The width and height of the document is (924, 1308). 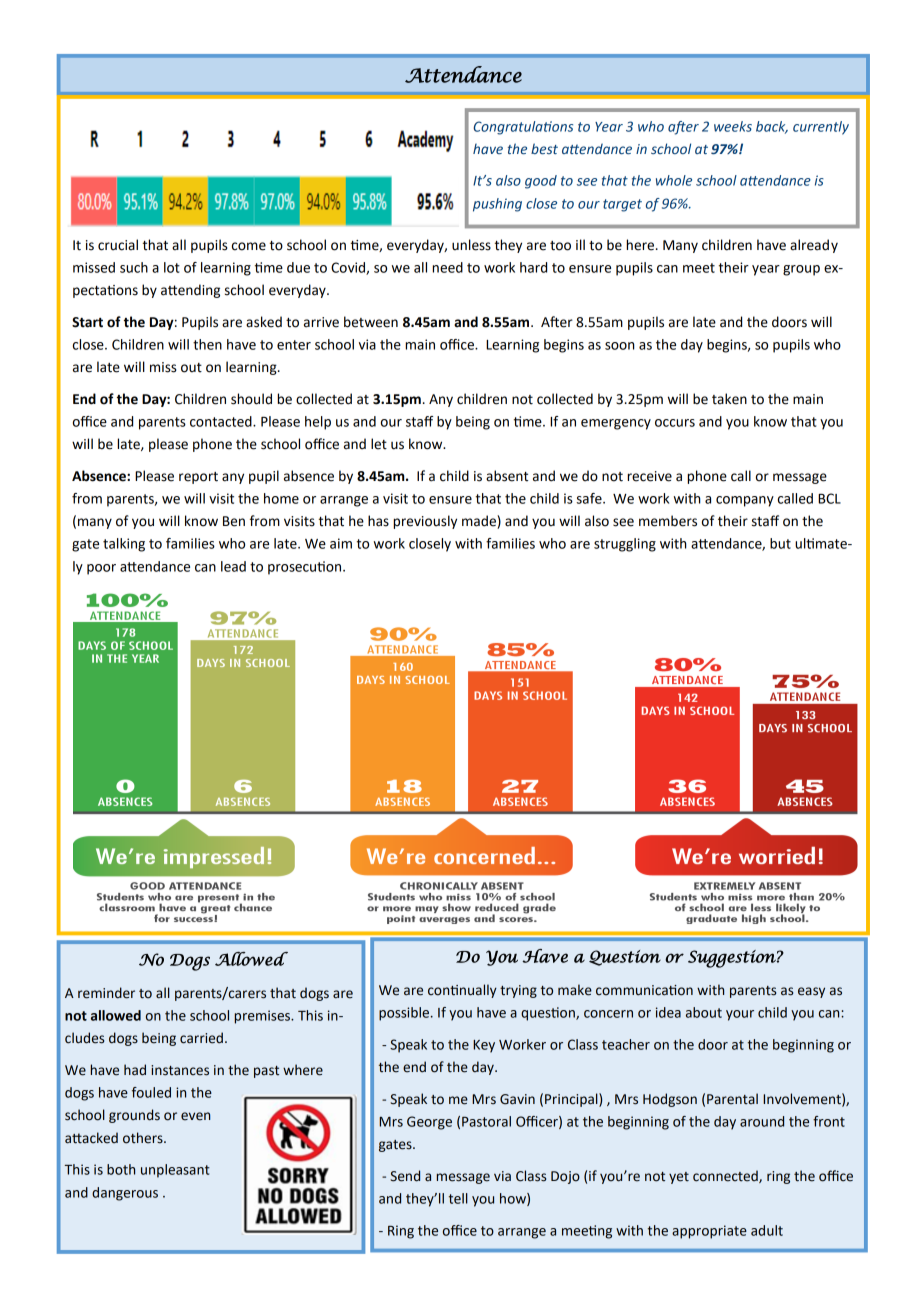 What do you see at coordinates (306, 568) in the document?
I see `prosecution` at bounding box center [306, 568].
